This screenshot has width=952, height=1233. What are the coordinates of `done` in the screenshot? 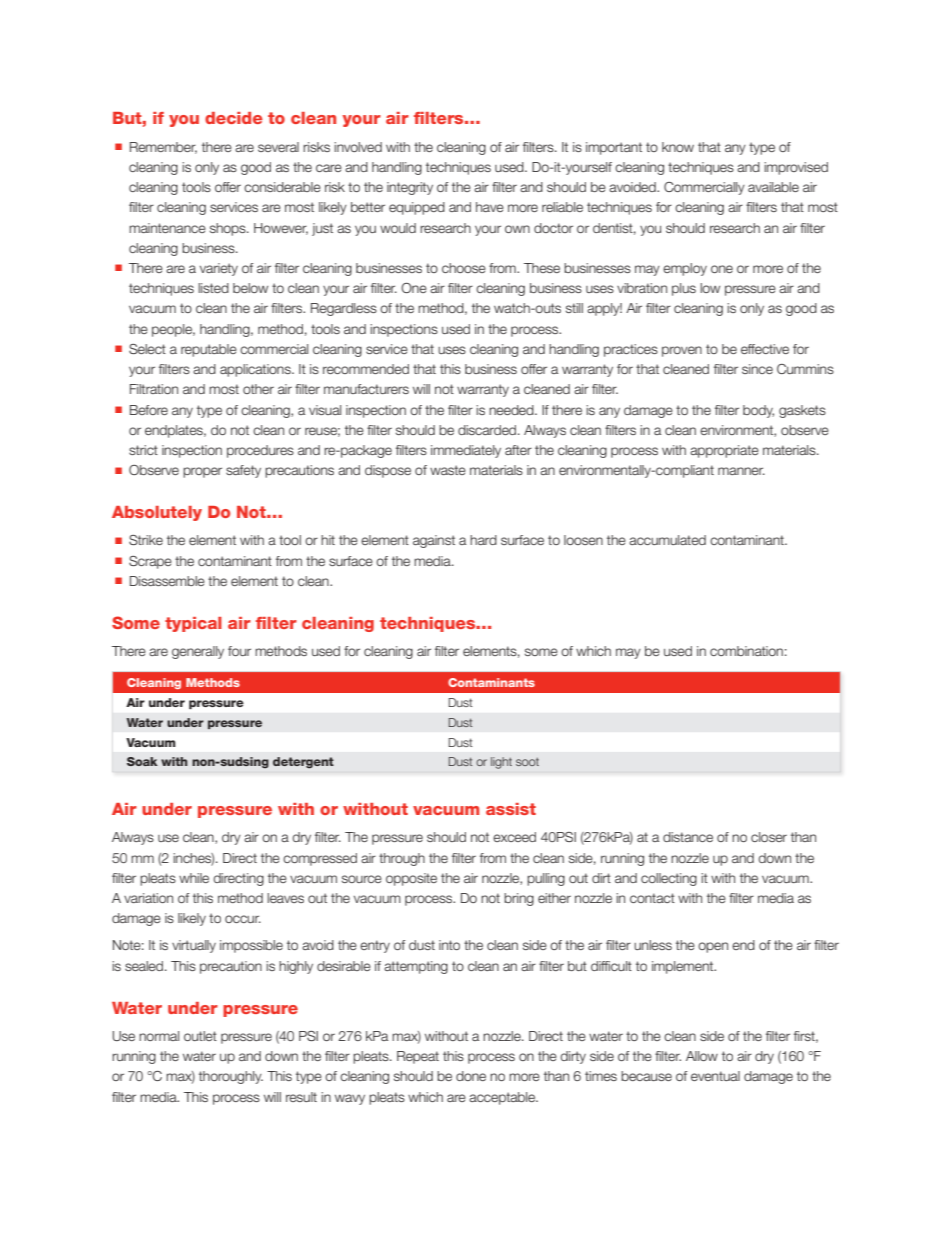 It's located at (471, 1076).
